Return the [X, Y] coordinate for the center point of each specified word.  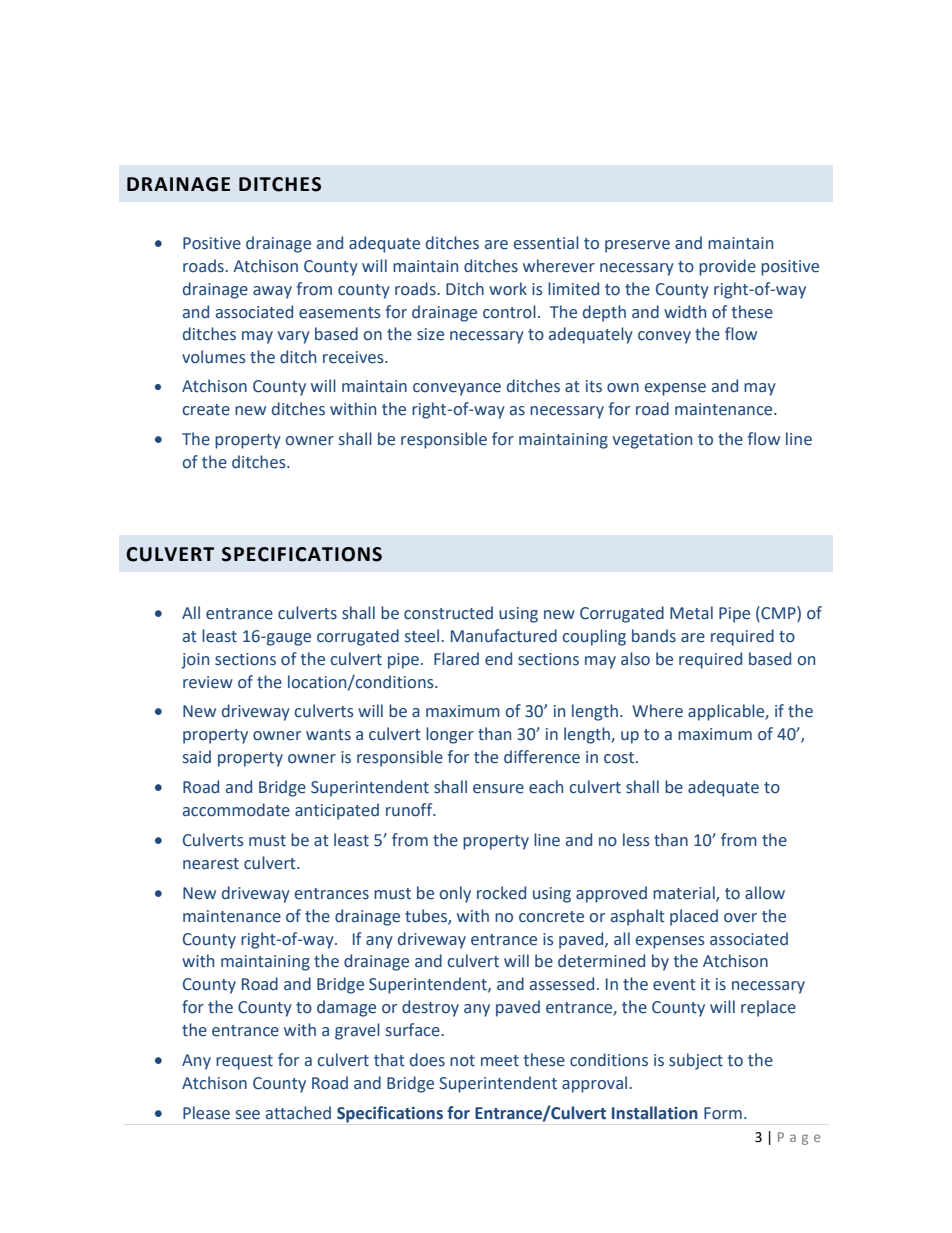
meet [500, 1061]
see [248, 1115]
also [635, 659]
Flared [456, 659]
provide [727, 267]
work [508, 289]
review [208, 682]
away [272, 292]
